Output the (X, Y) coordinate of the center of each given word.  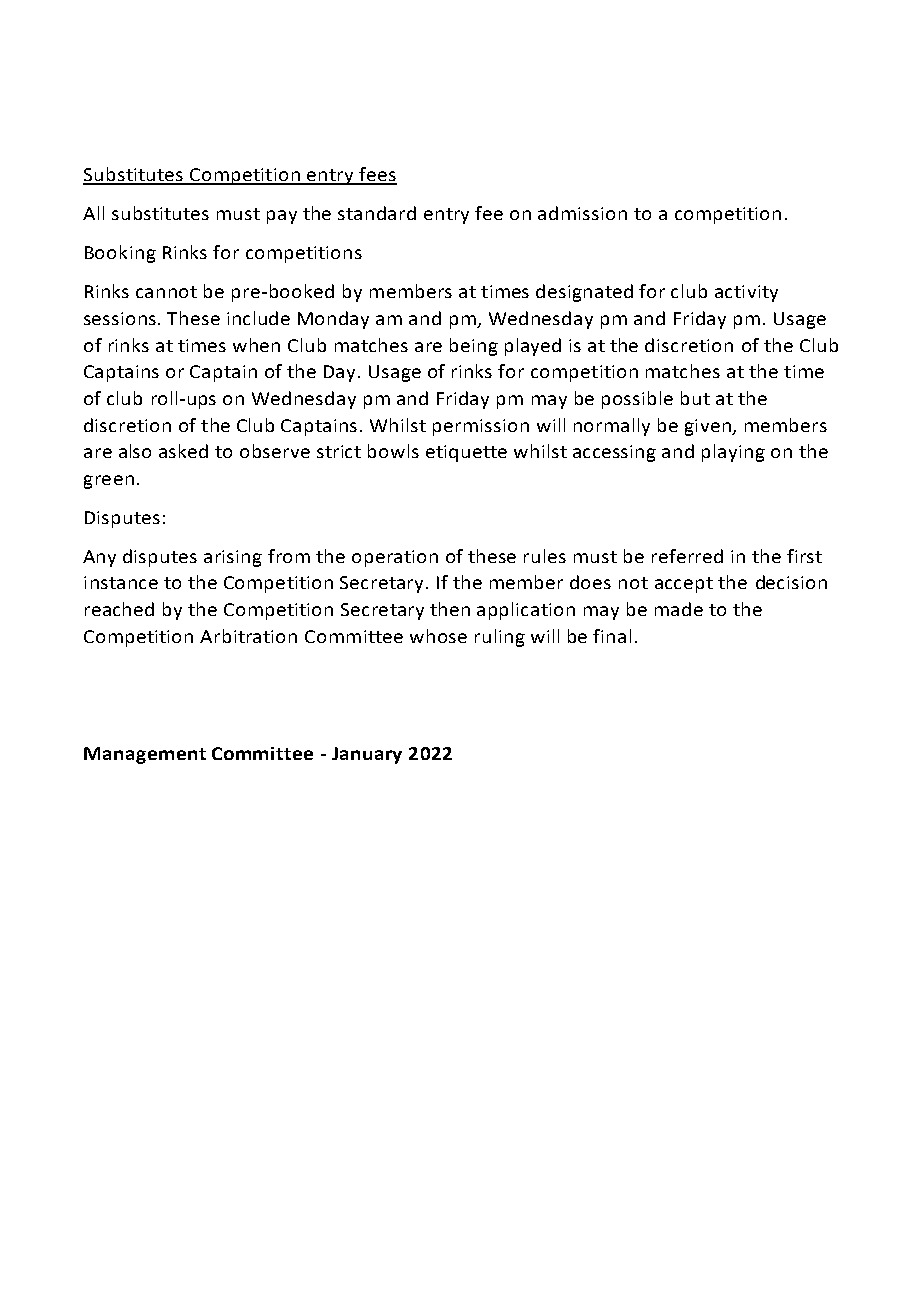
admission (582, 213)
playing (733, 453)
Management (145, 755)
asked (183, 451)
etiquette (466, 453)
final (612, 636)
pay (282, 217)
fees (377, 175)
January (367, 755)
